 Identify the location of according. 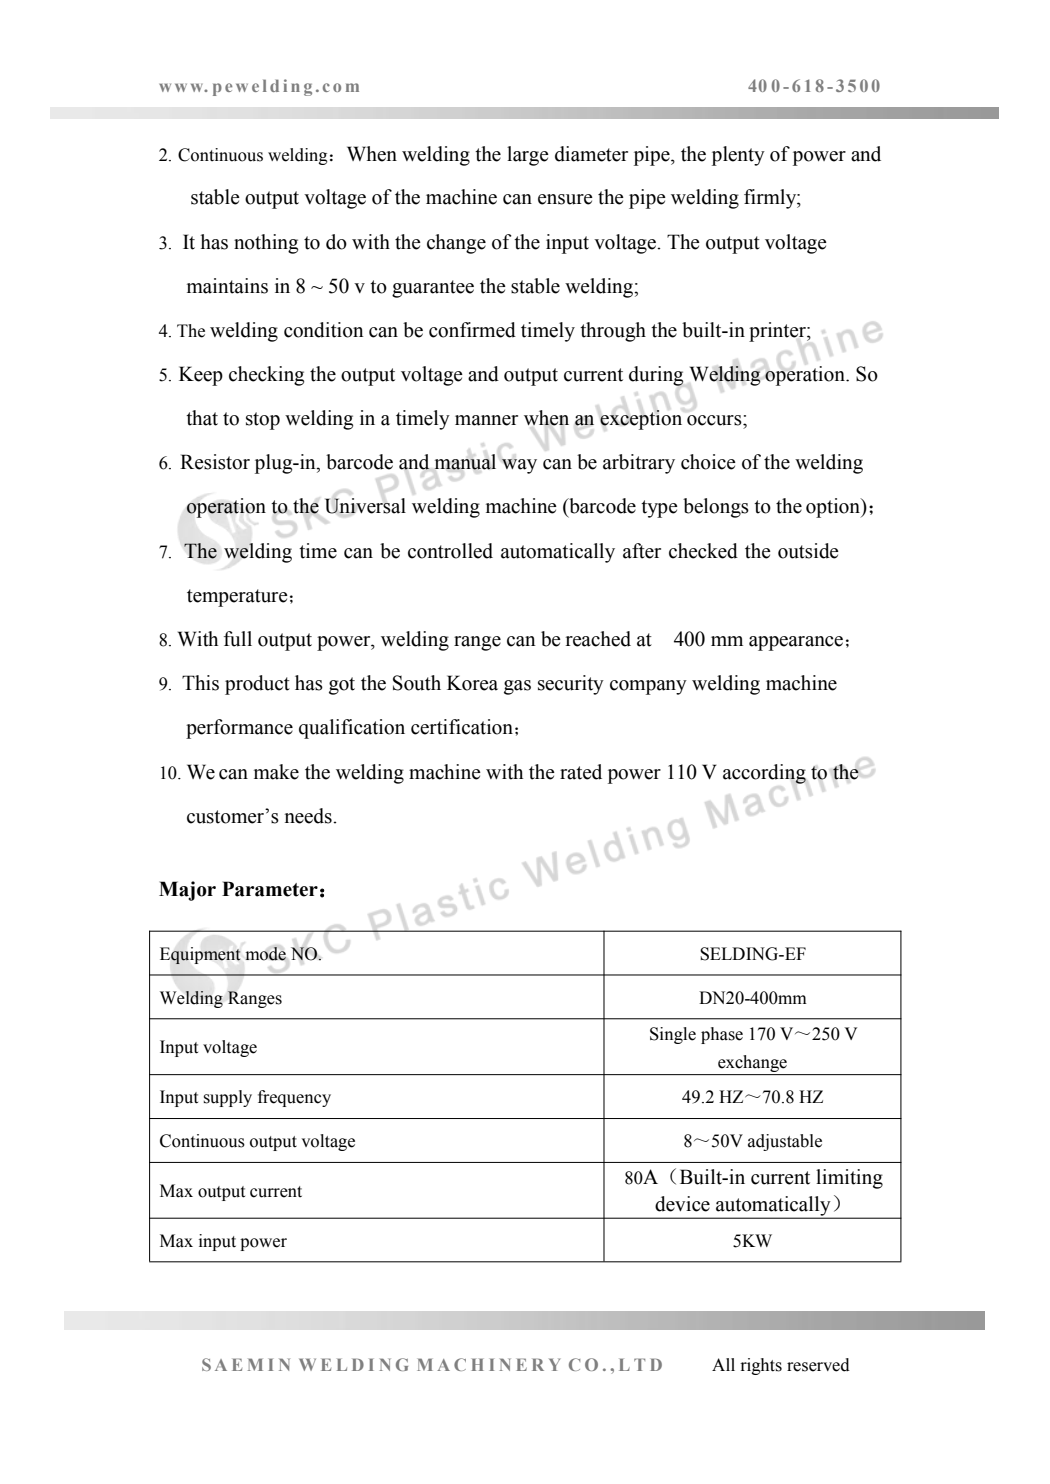
(764, 774).
